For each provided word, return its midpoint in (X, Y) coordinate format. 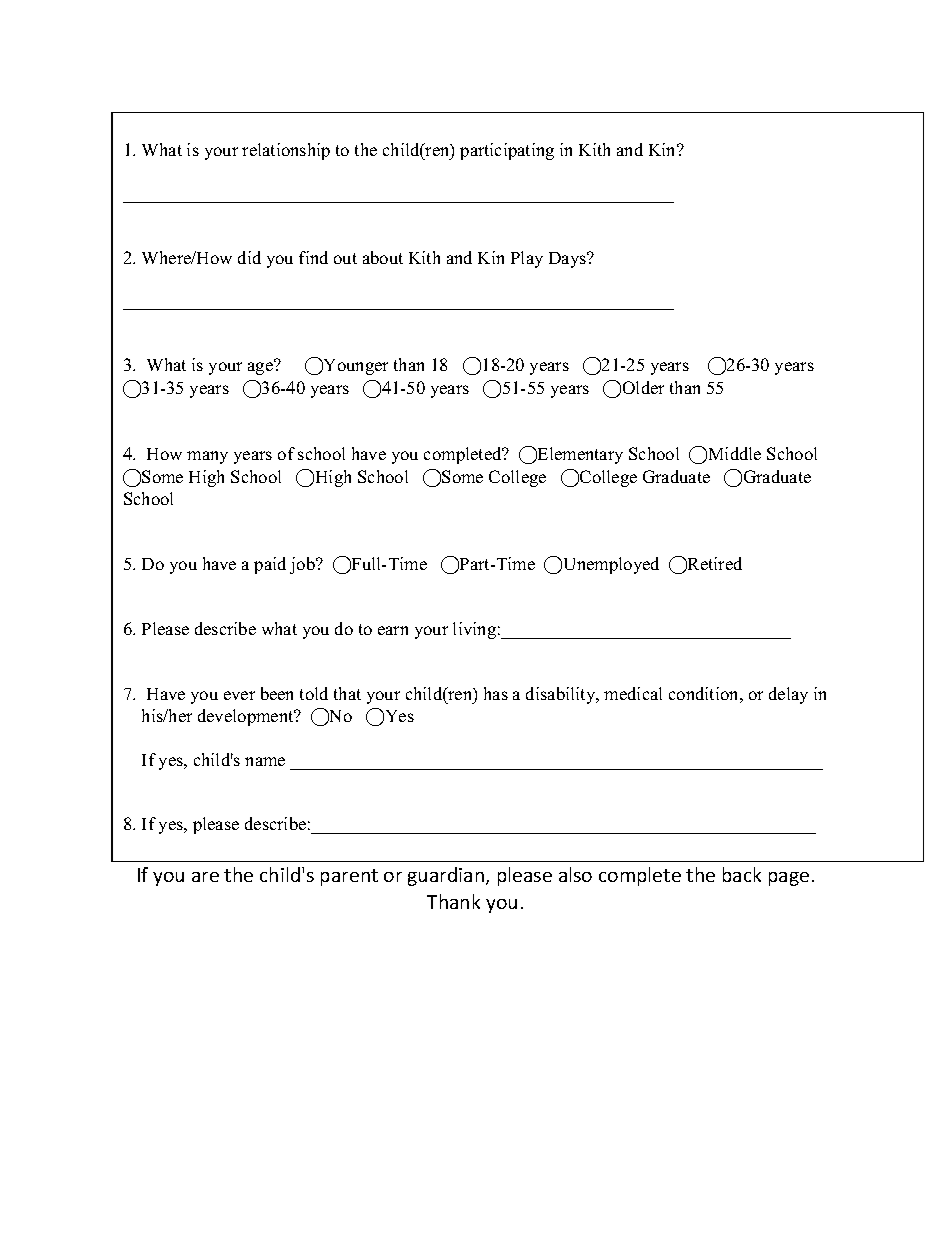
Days (568, 260)
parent (349, 877)
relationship (286, 151)
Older (643, 387)
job (303, 565)
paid (270, 565)
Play (527, 259)
